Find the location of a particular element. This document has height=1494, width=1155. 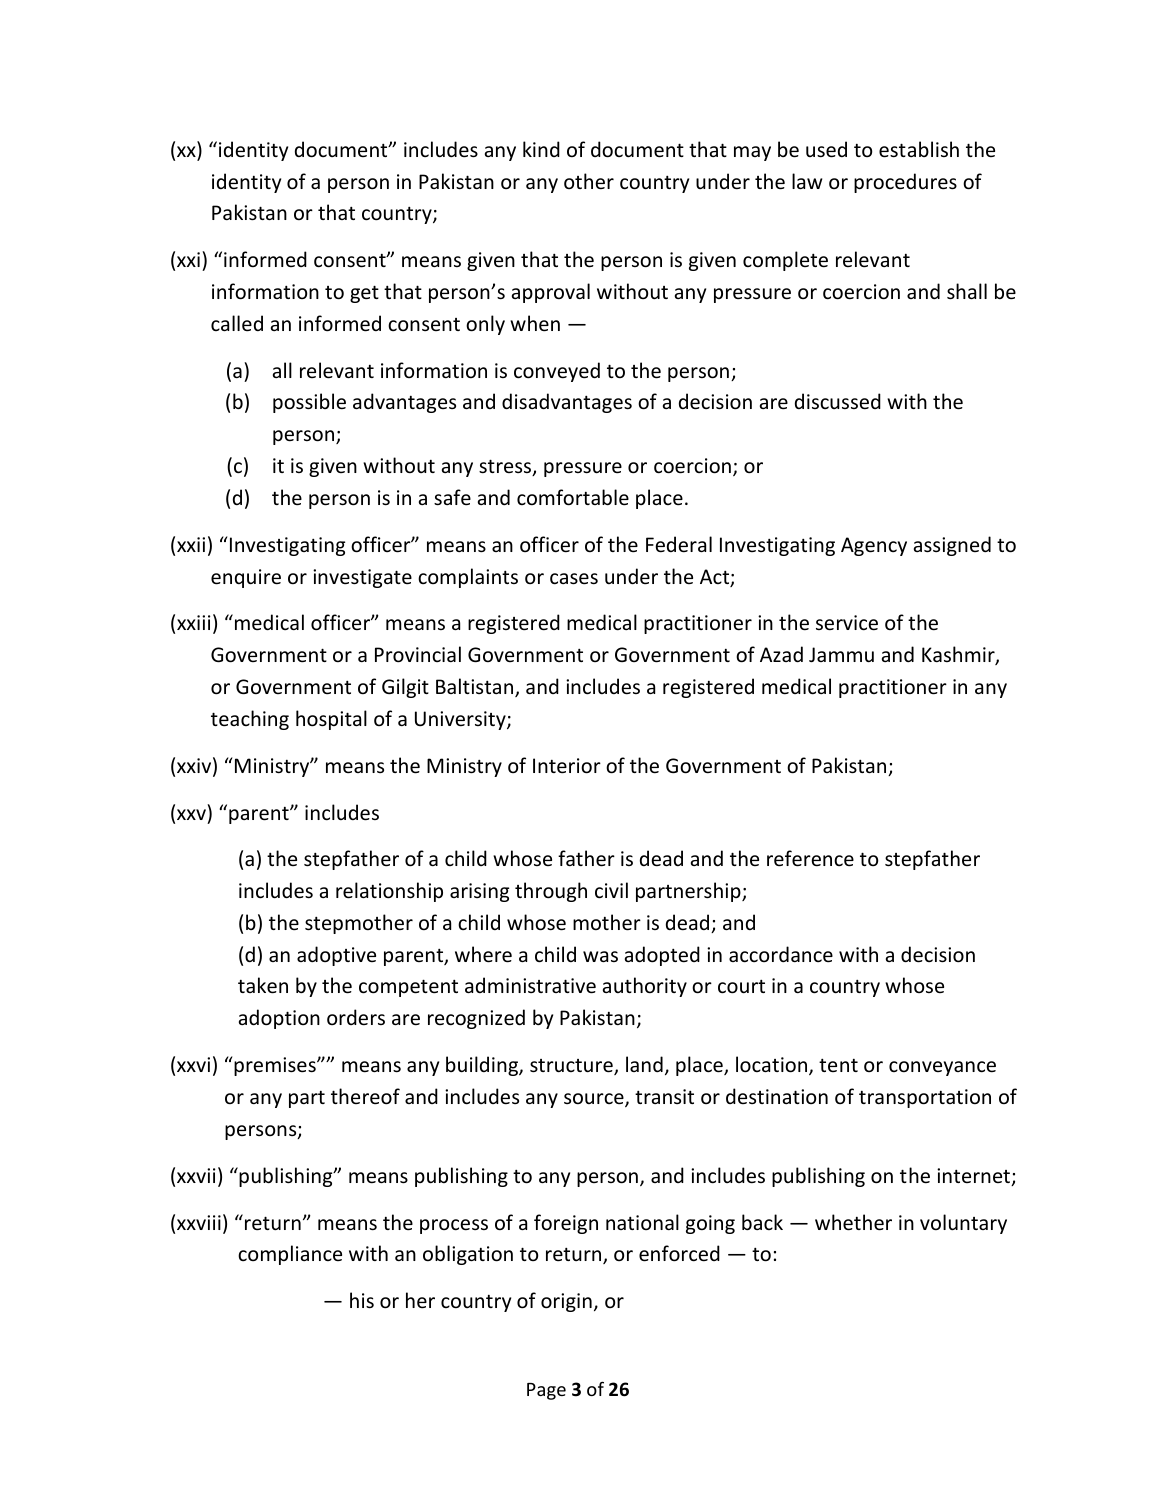

kind is located at coordinates (541, 149).
